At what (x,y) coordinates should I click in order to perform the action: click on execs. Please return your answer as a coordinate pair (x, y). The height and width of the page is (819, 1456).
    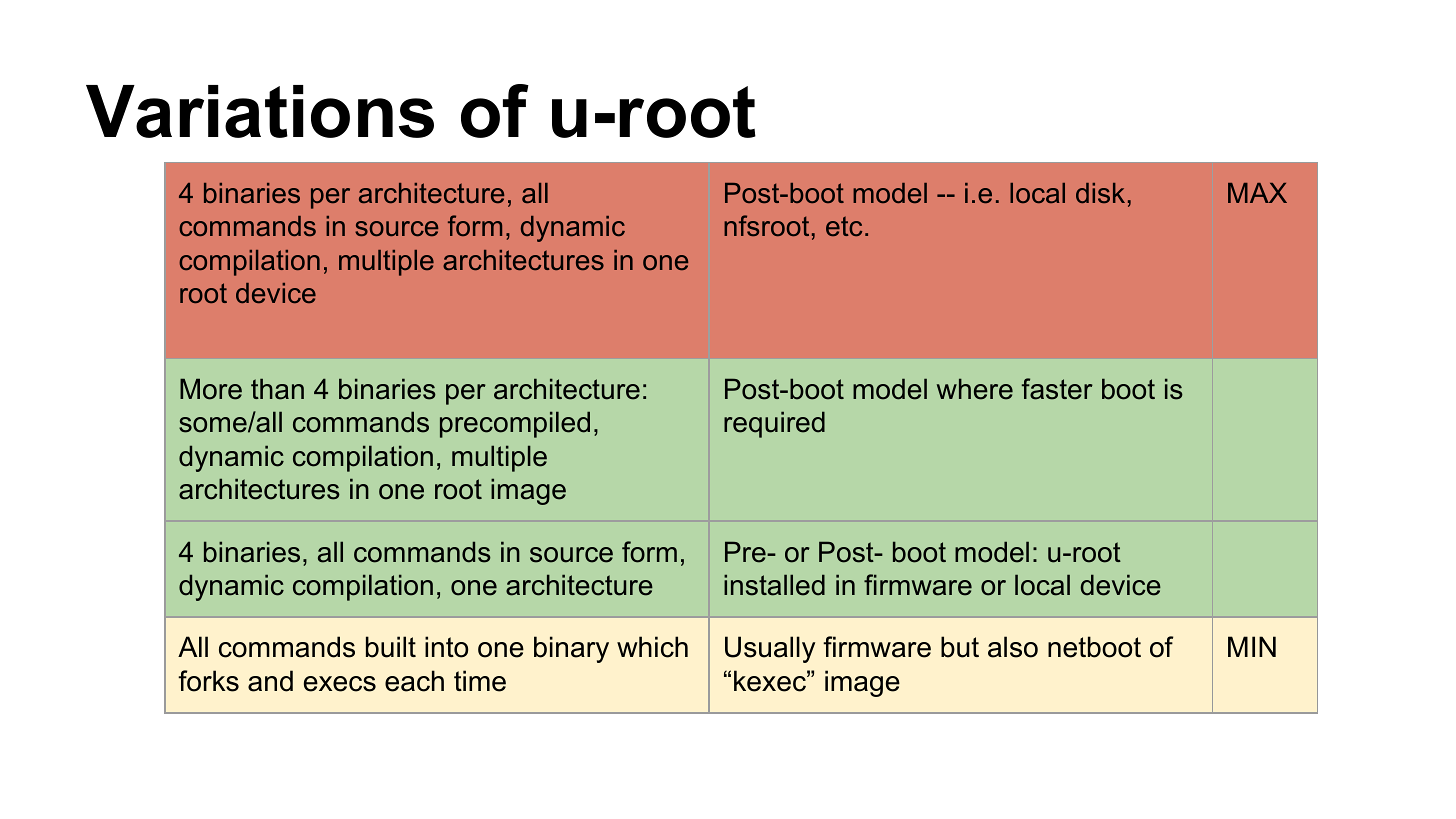
    Looking at the image, I should click on (340, 684).
